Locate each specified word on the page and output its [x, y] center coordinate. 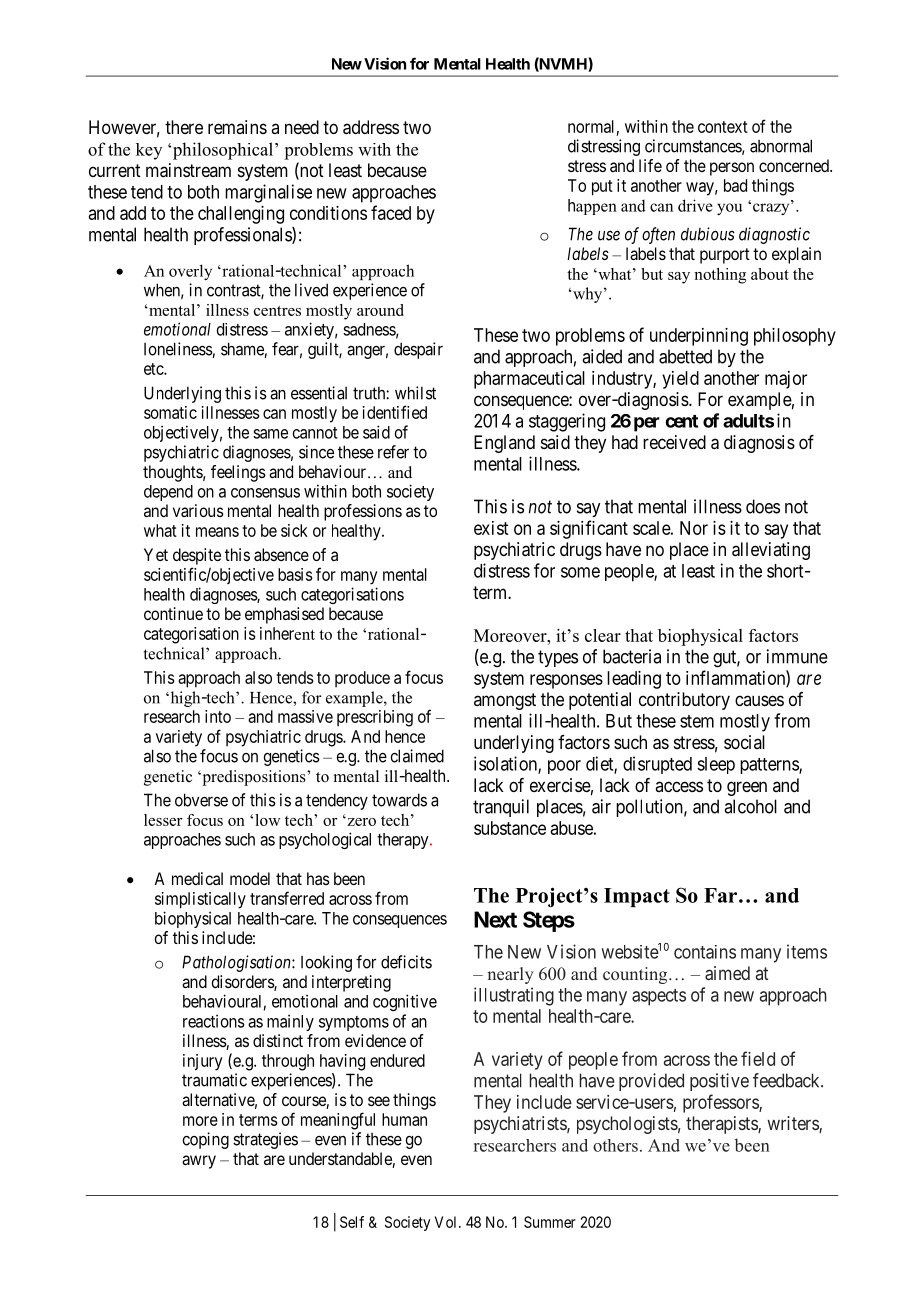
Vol [447, 1222]
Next [495, 919]
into [218, 716]
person [732, 169]
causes [759, 700]
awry [199, 1162]
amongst [505, 701]
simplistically [200, 900]
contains [705, 952]
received [674, 442]
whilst [415, 393]
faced [391, 212]
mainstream [188, 170]
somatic [170, 412]
